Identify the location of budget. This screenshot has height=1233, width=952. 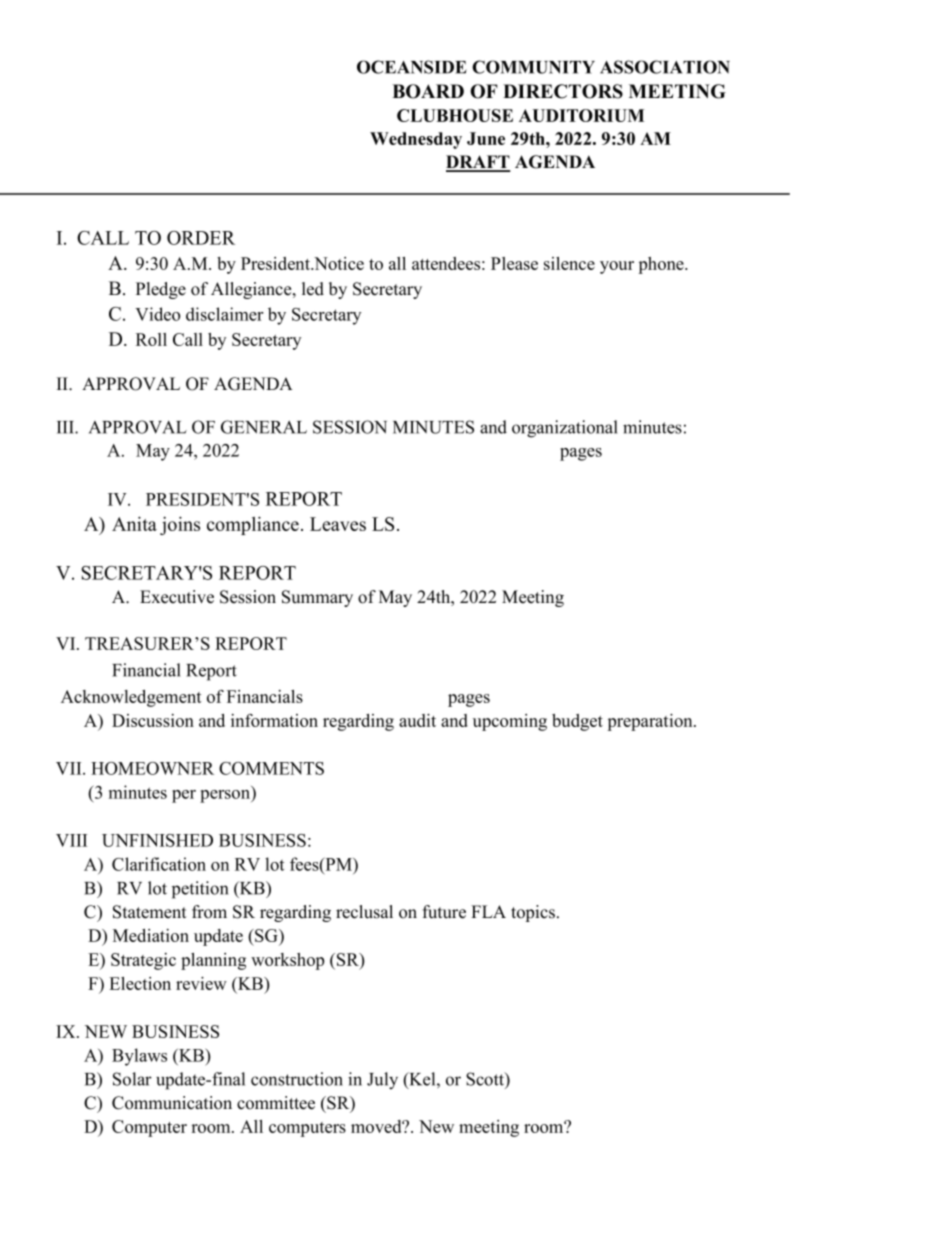
(577, 722).
